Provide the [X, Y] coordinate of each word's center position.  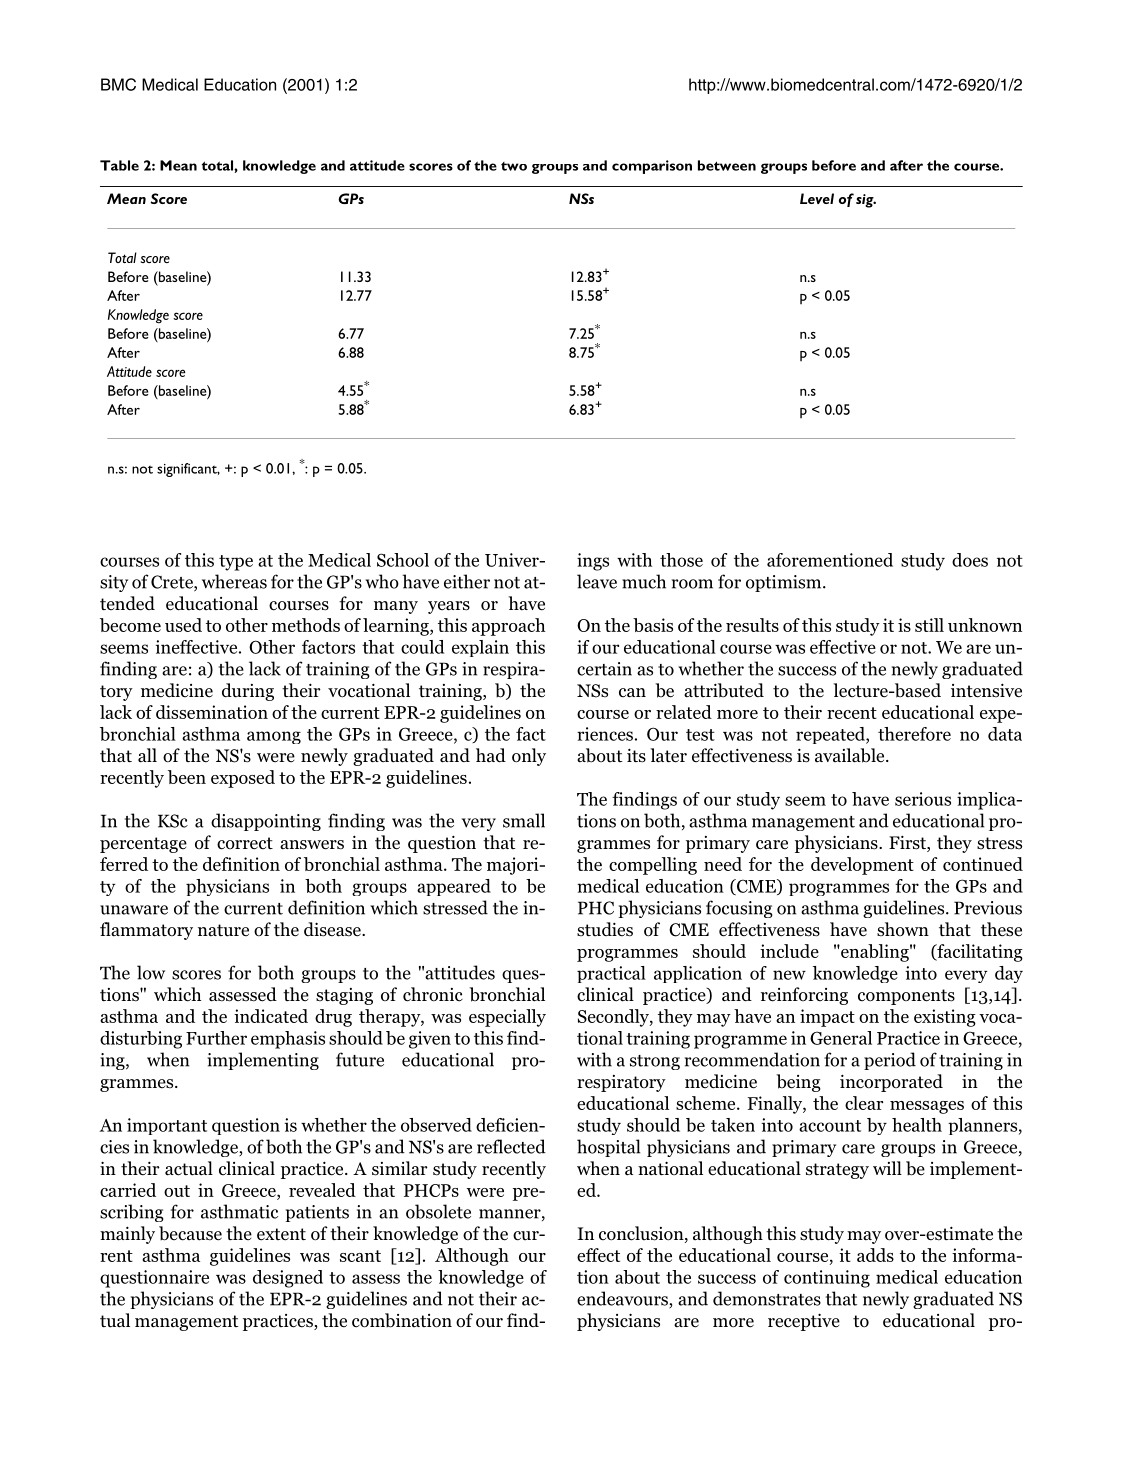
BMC [118, 84]
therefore [914, 734]
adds [875, 1255]
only [529, 757]
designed [288, 1279]
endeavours [623, 1299]
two [514, 166]
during [248, 692]
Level [817, 198]
